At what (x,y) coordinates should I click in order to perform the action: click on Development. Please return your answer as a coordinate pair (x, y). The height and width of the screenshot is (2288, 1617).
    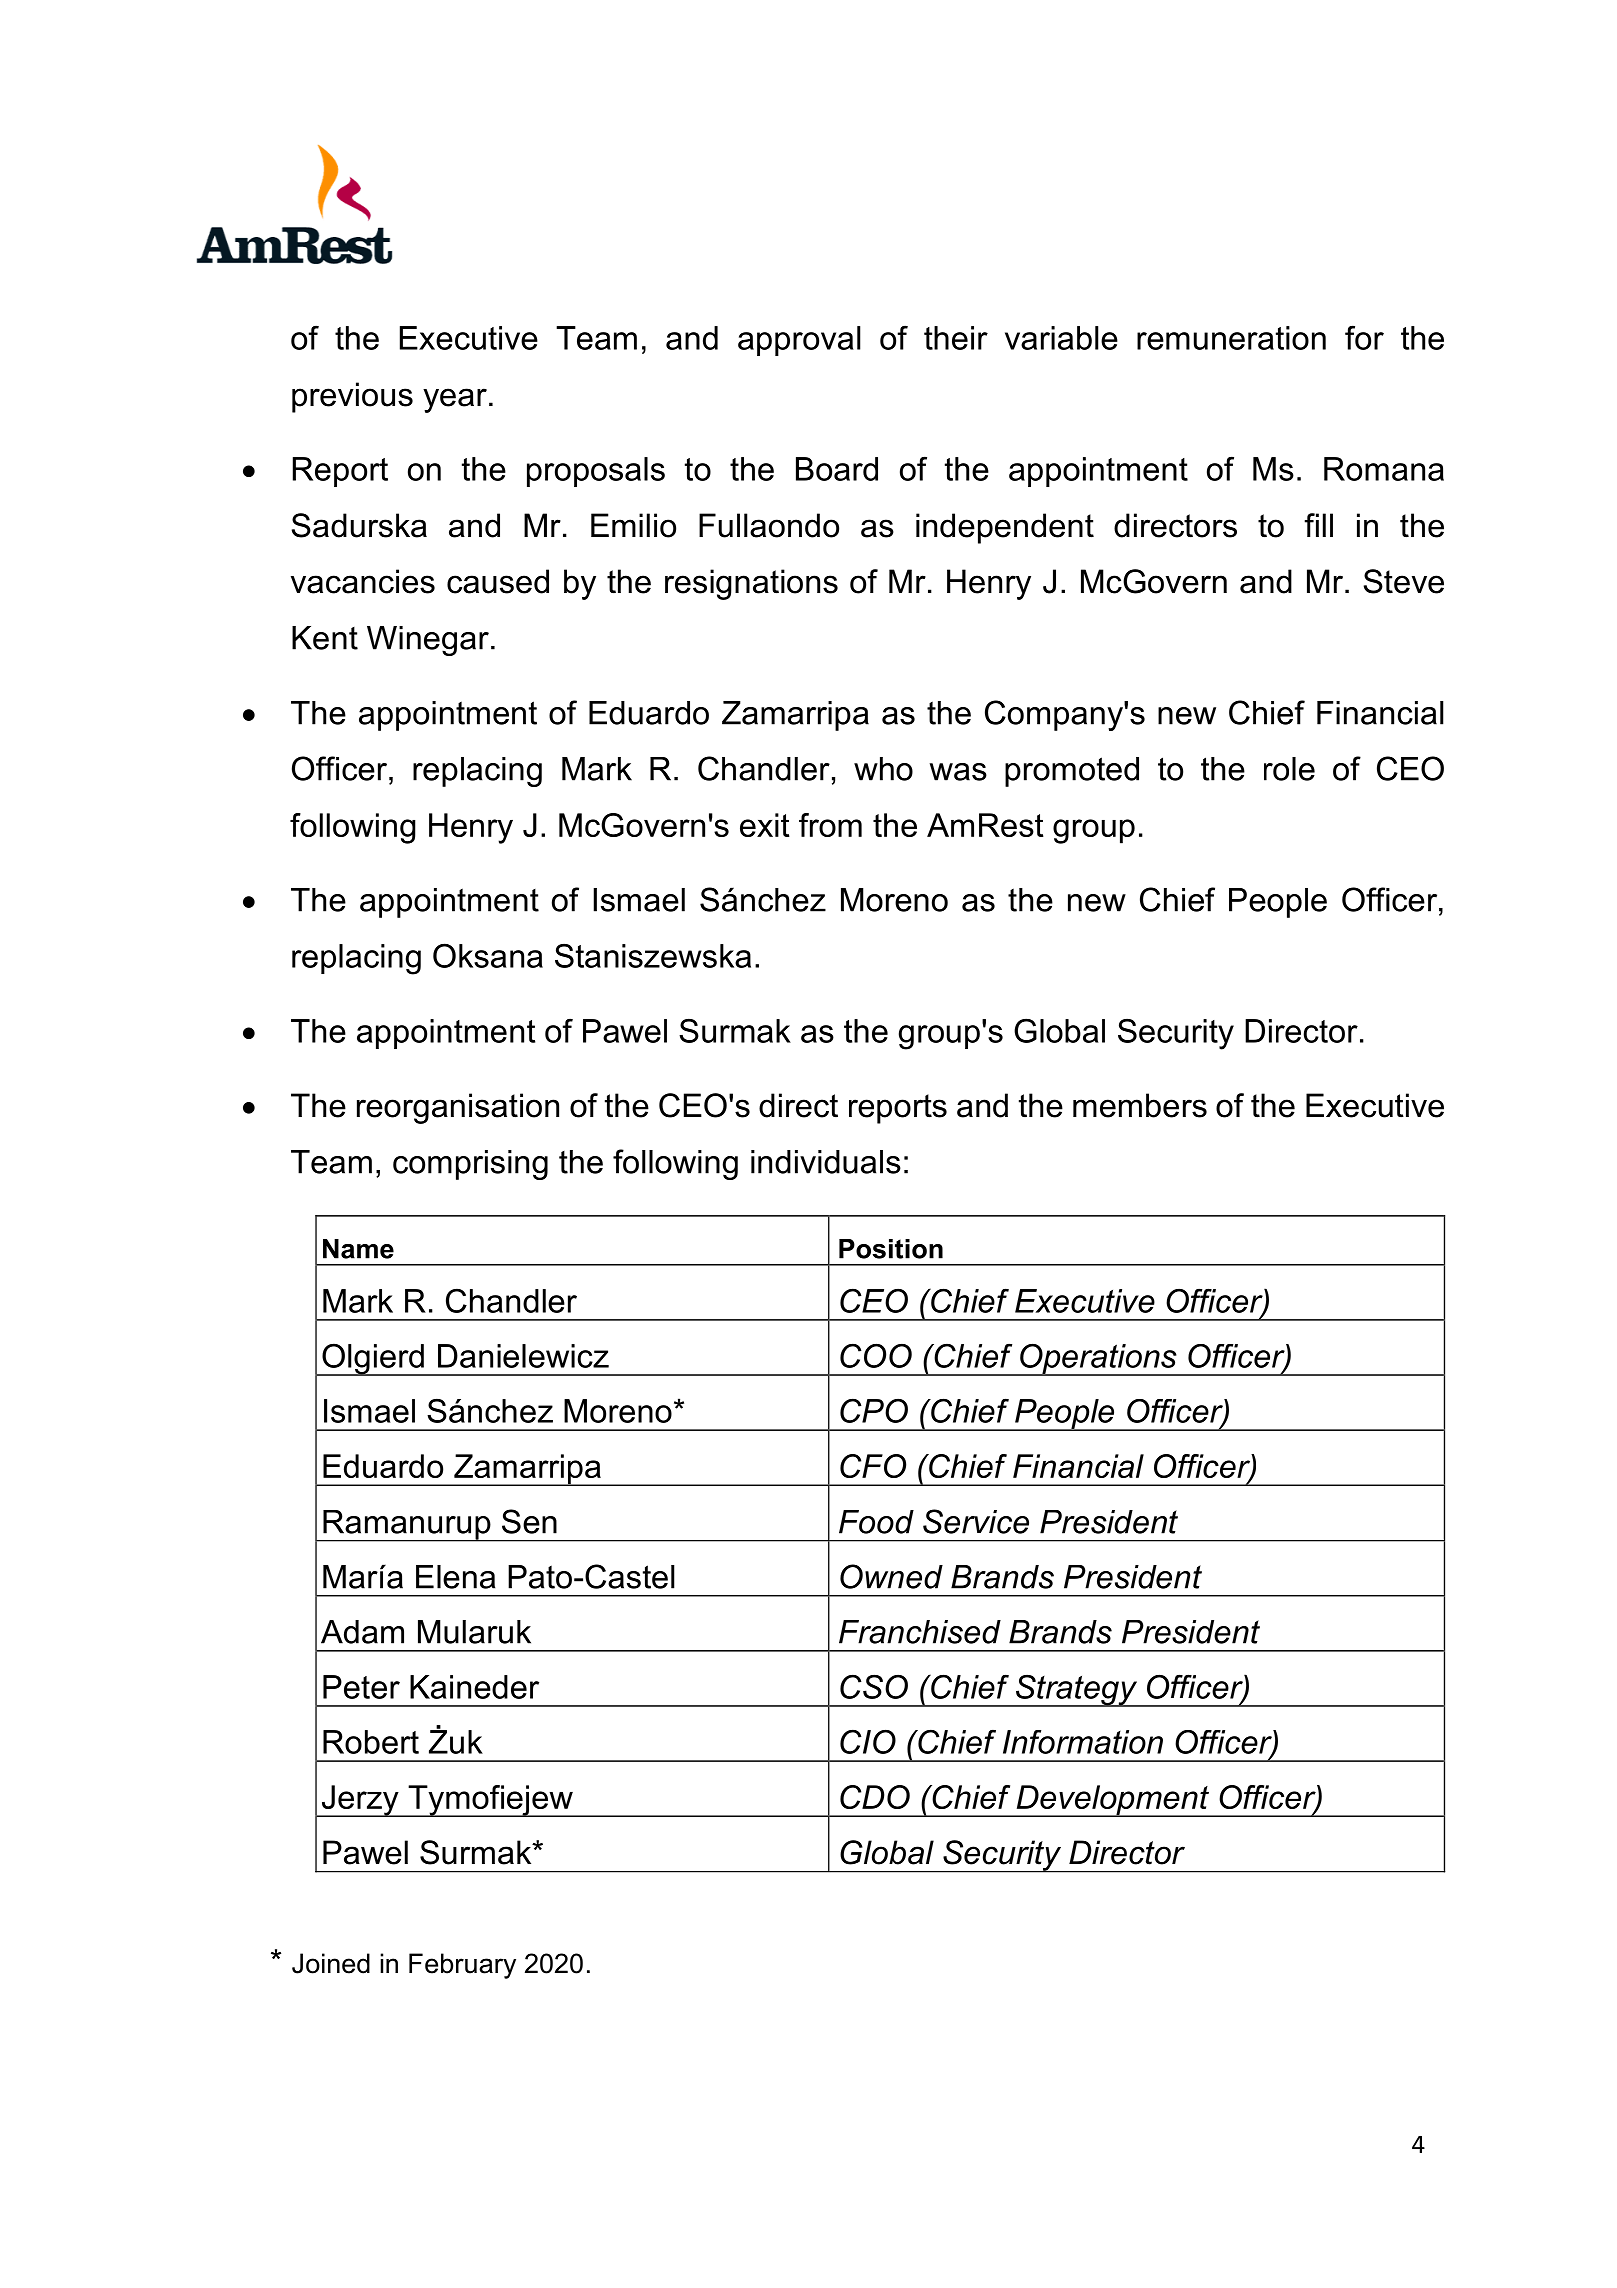
    Looking at the image, I should click on (1113, 1801).
